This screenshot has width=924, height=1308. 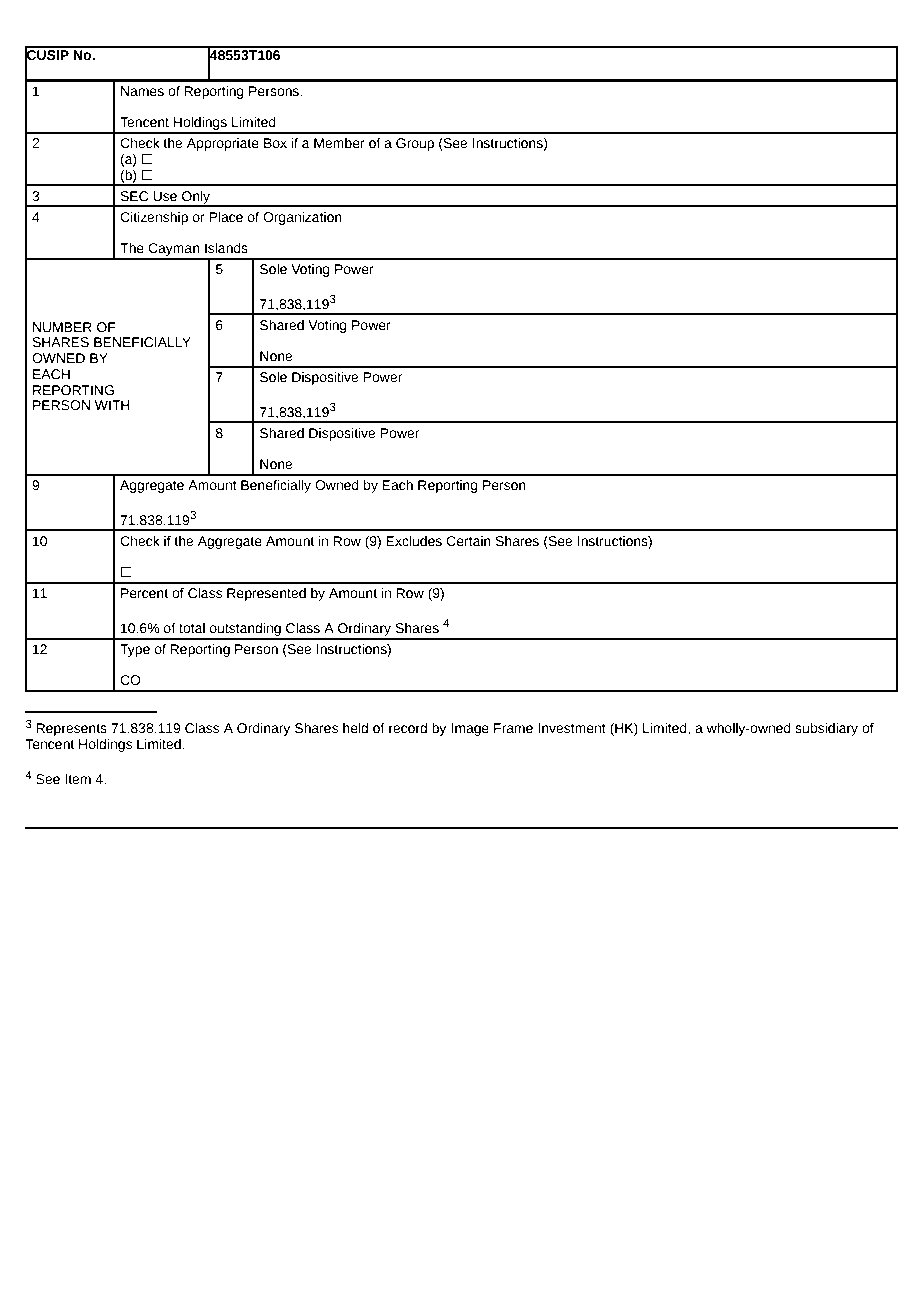 What do you see at coordinates (339, 143) in the screenshot?
I see `Member` at bounding box center [339, 143].
